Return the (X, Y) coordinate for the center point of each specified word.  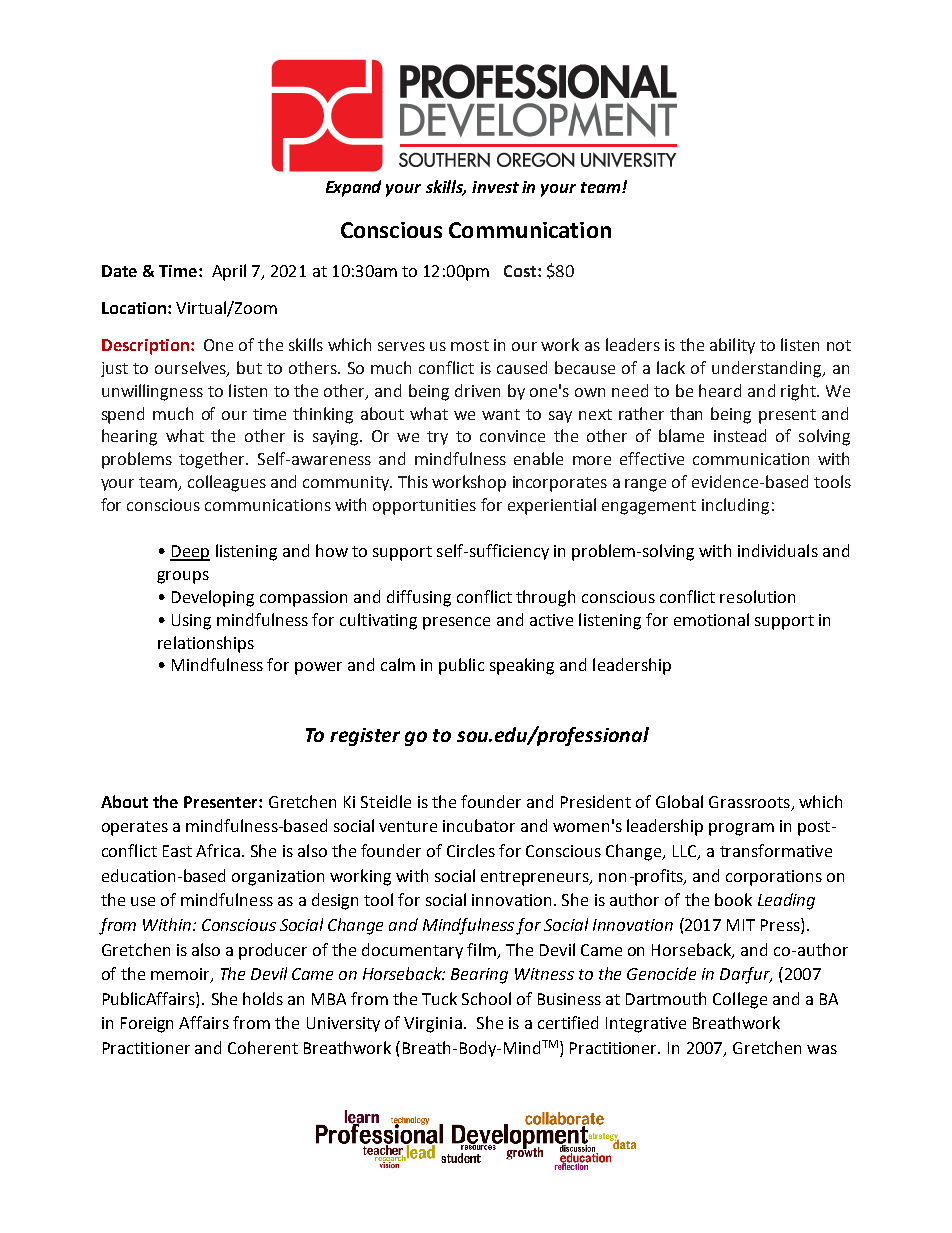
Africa (218, 850)
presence (456, 623)
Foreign (147, 1025)
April (229, 272)
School (486, 998)
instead (740, 435)
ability (732, 346)
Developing (213, 598)
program (741, 829)
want (501, 414)
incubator (479, 825)
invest (495, 187)
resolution (757, 596)
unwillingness (152, 392)
